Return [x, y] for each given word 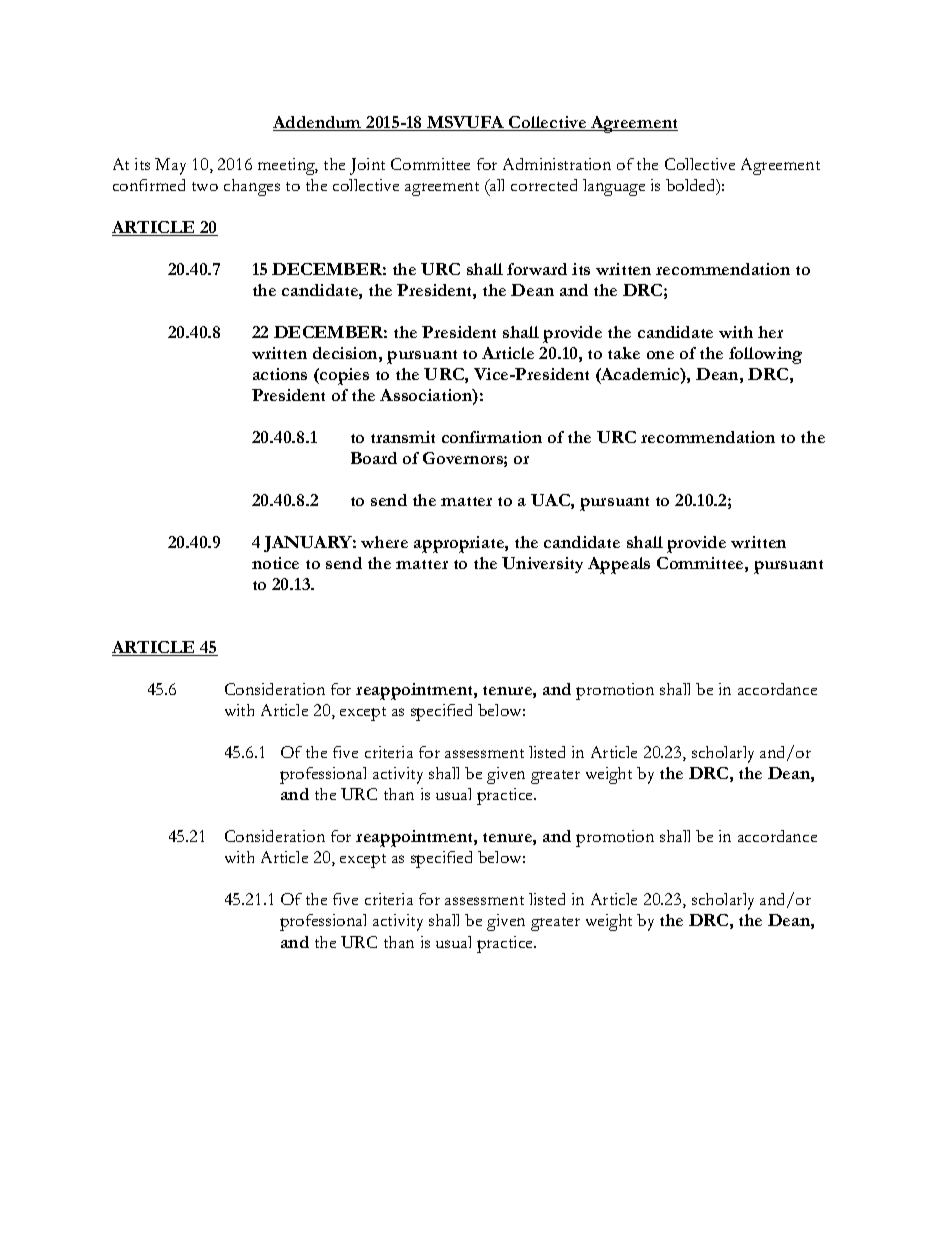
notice [275, 563]
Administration [557, 164]
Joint [367, 166]
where [384, 542]
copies [343, 376]
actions [280, 374]
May [170, 166]
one [660, 355]
